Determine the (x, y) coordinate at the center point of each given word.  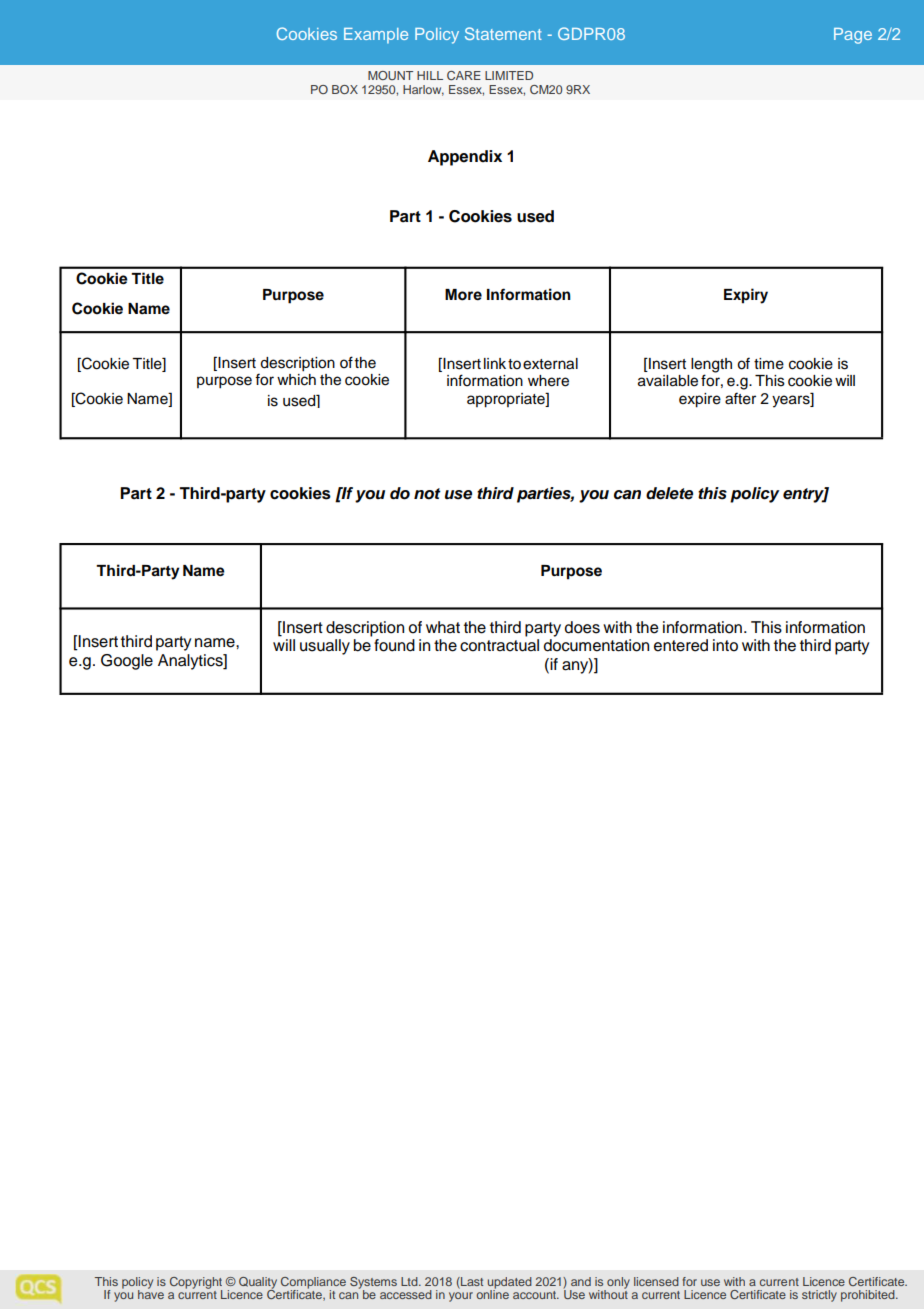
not (427, 494)
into (725, 645)
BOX (345, 89)
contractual (499, 645)
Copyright (196, 1284)
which (296, 378)
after (740, 398)
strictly (819, 1296)
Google (127, 662)
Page (853, 36)
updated (510, 1284)
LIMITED (509, 75)
